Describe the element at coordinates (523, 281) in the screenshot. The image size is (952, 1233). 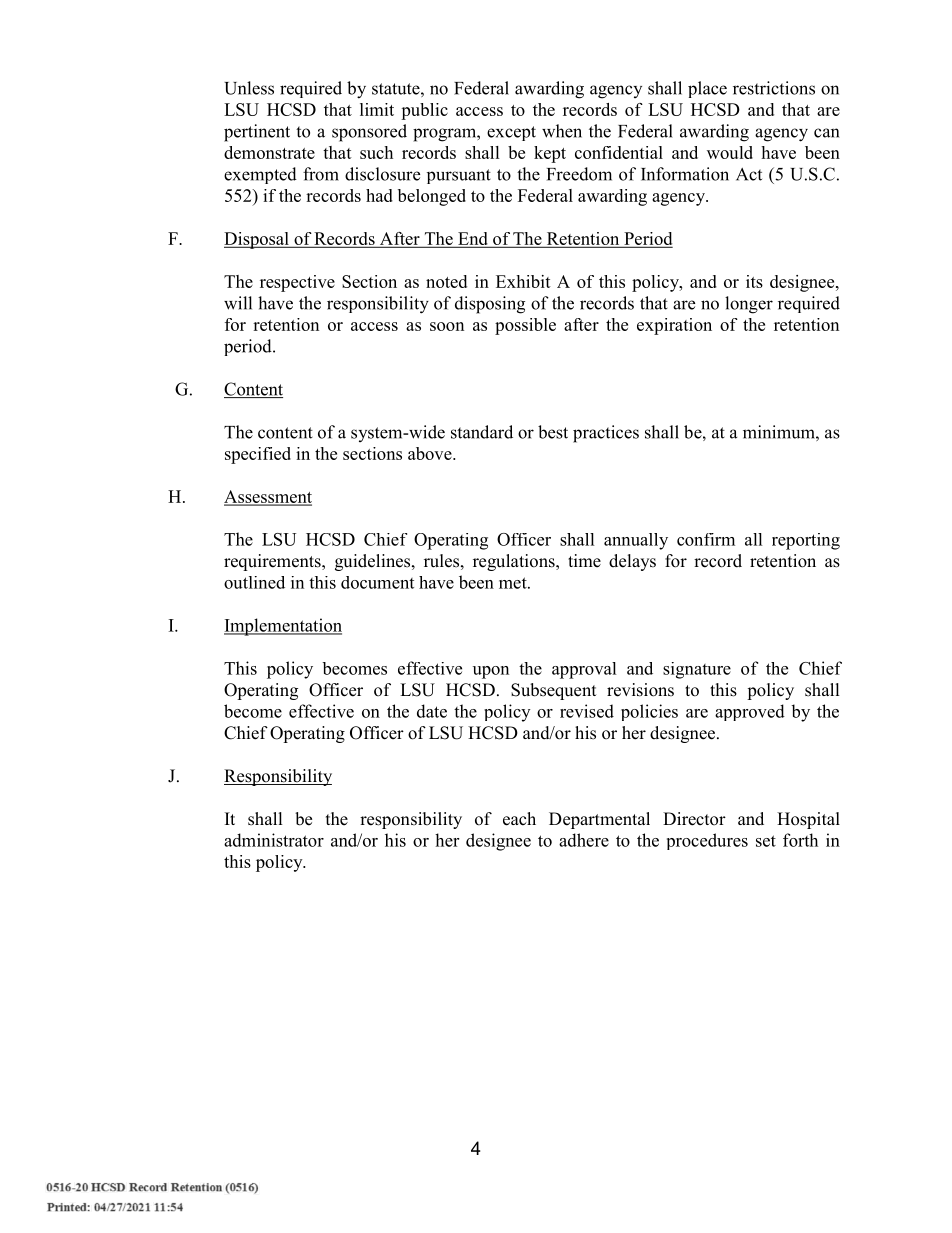
I see `Exhibit` at that location.
